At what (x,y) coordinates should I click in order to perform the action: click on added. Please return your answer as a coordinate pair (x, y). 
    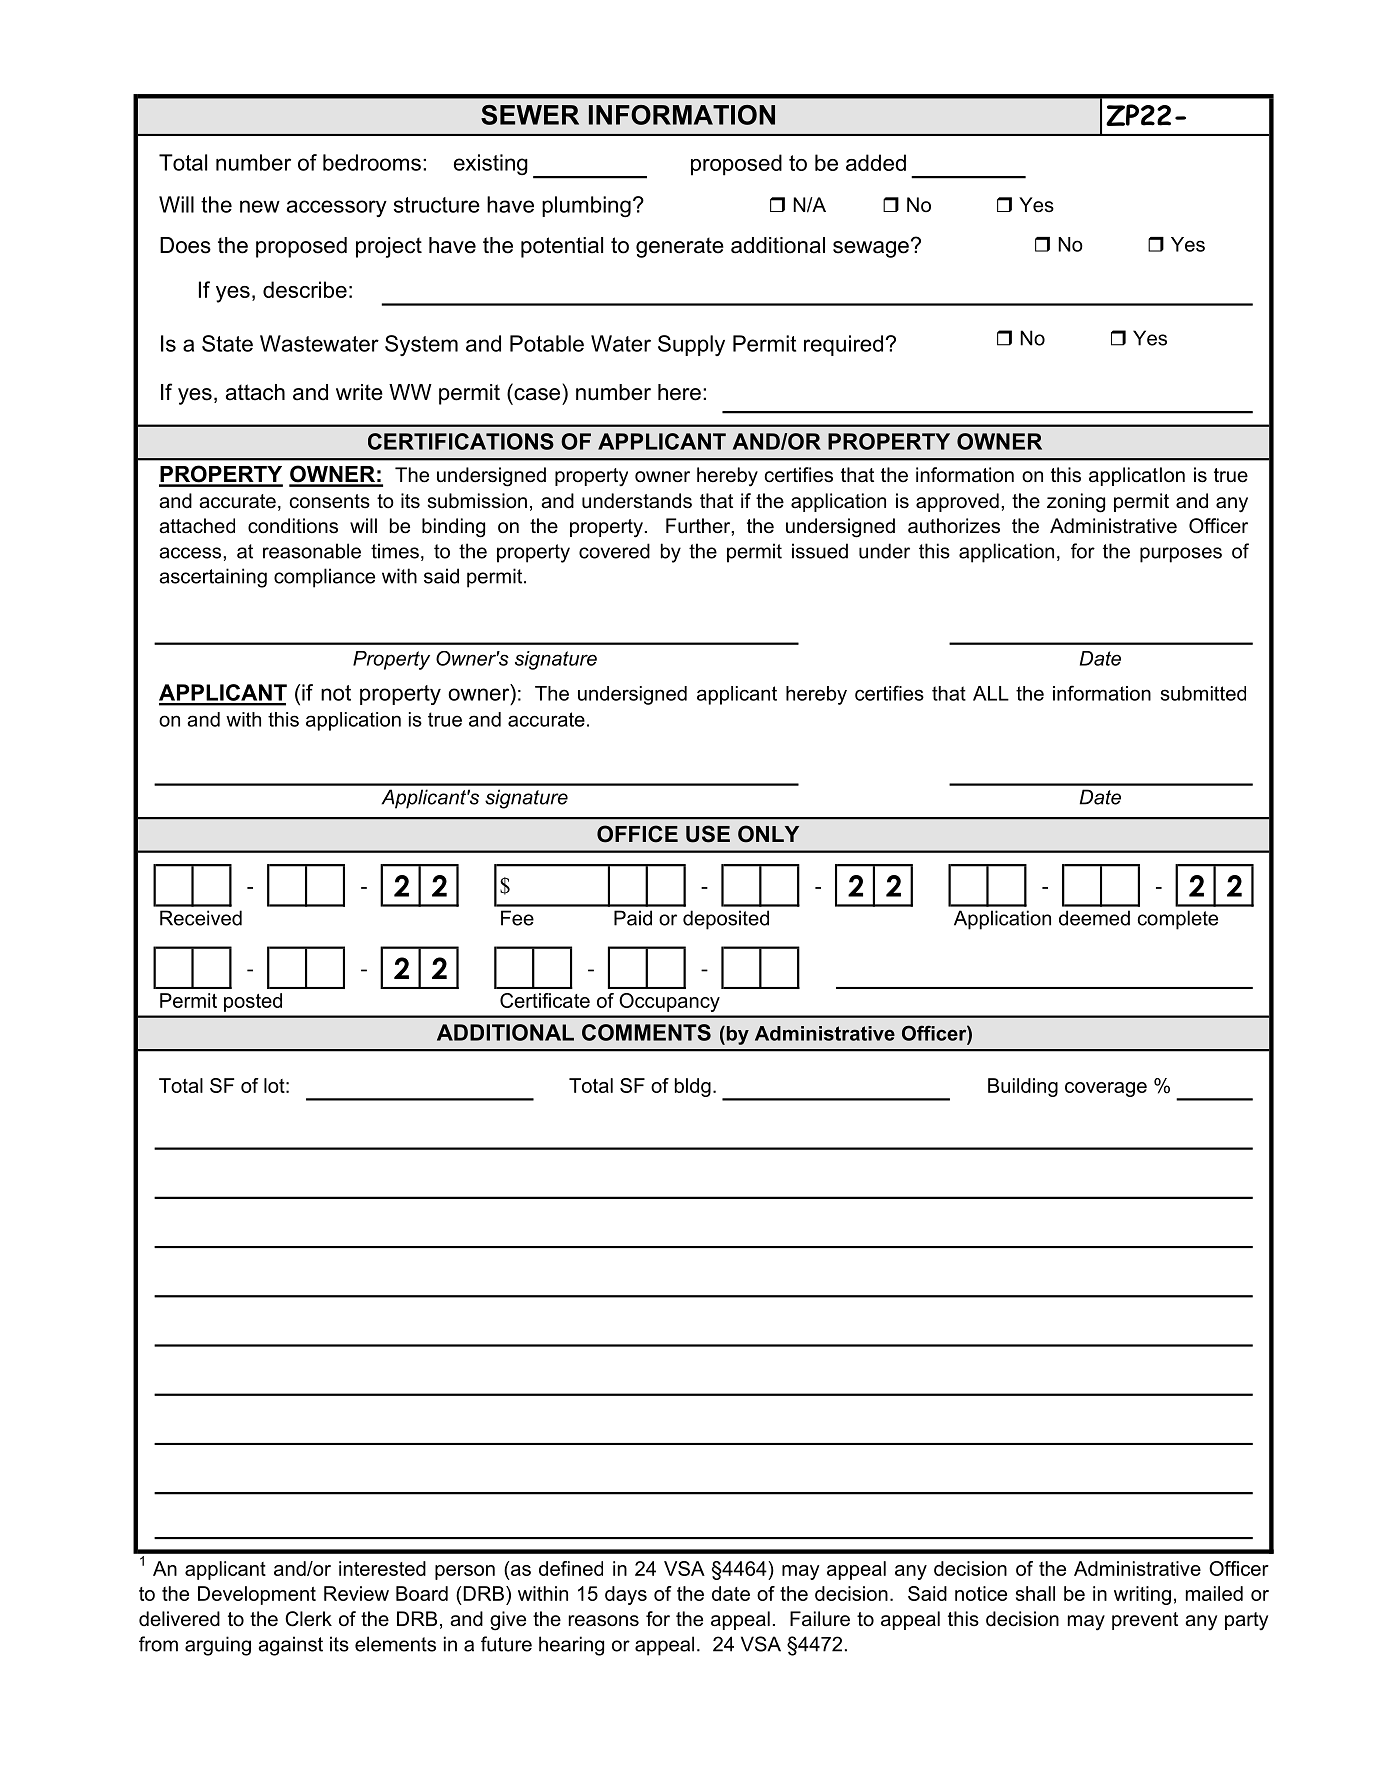
    Looking at the image, I should click on (876, 162).
